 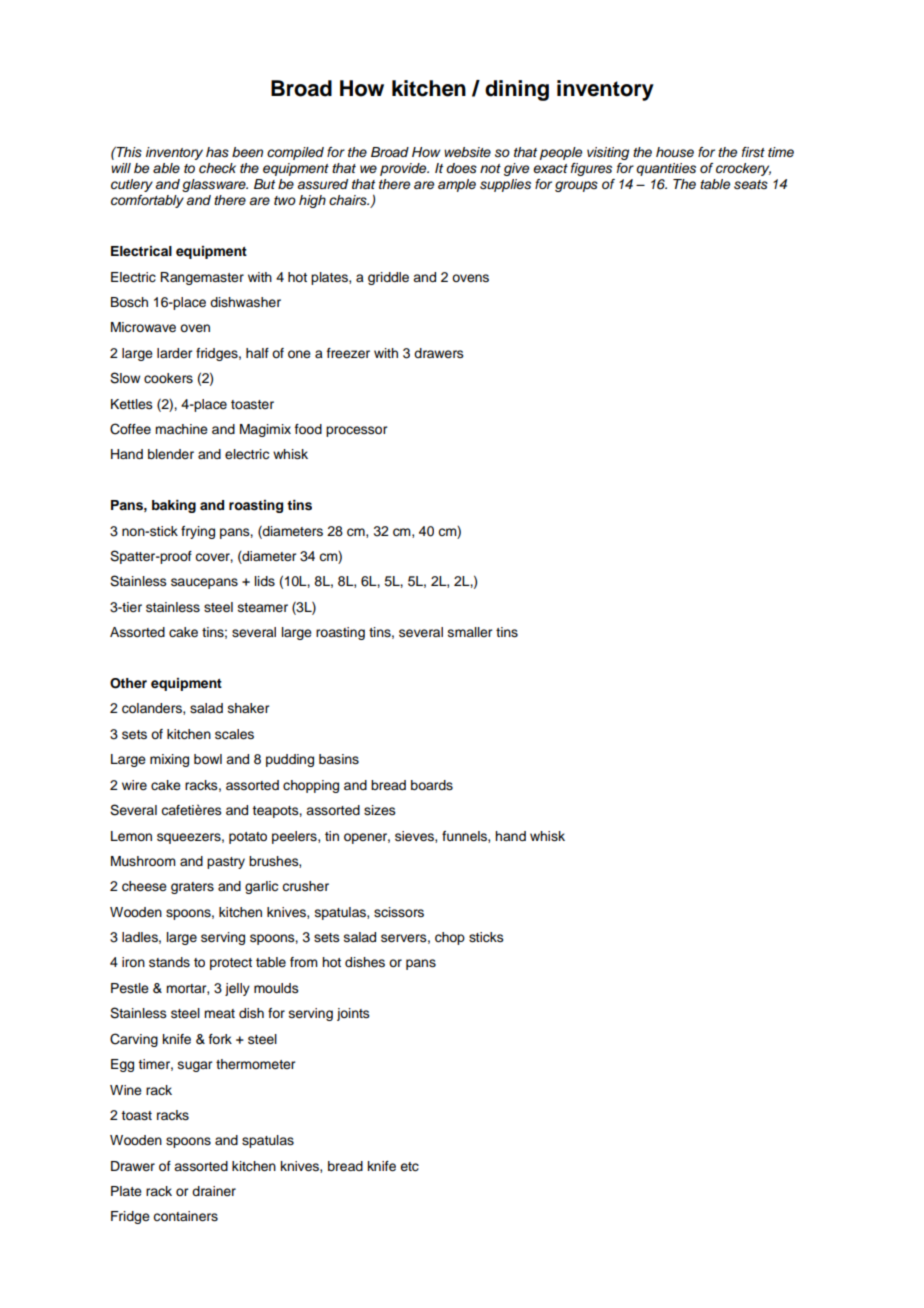 What do you see at coordinates (675, 152) in the document?
I see `house` at bounding box center [675, 152].
